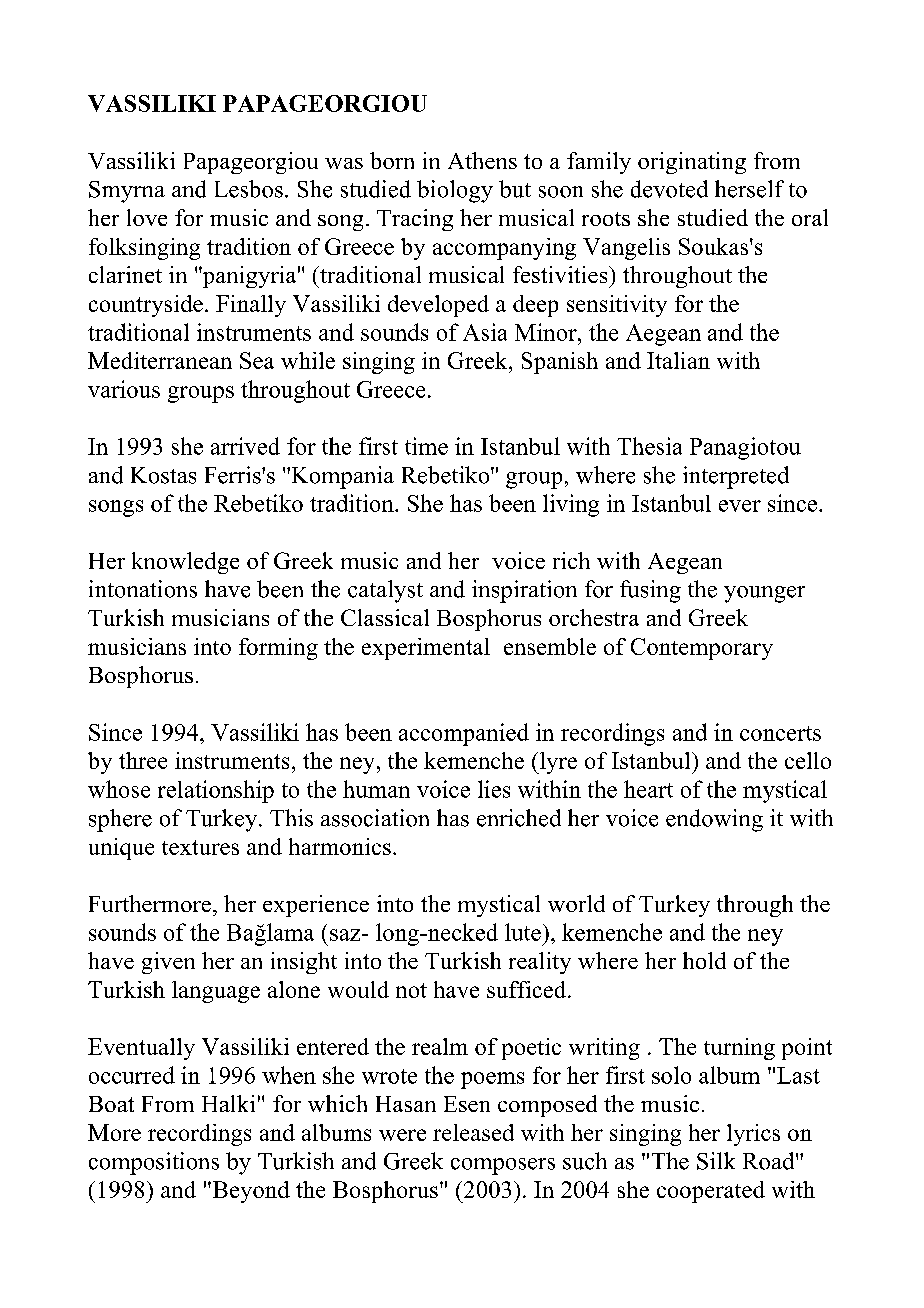 This screenshot has height=1308, width=924. Describe the element at coordinates (249, 189) in the screenshot. I see `Lesbos` at that location.
